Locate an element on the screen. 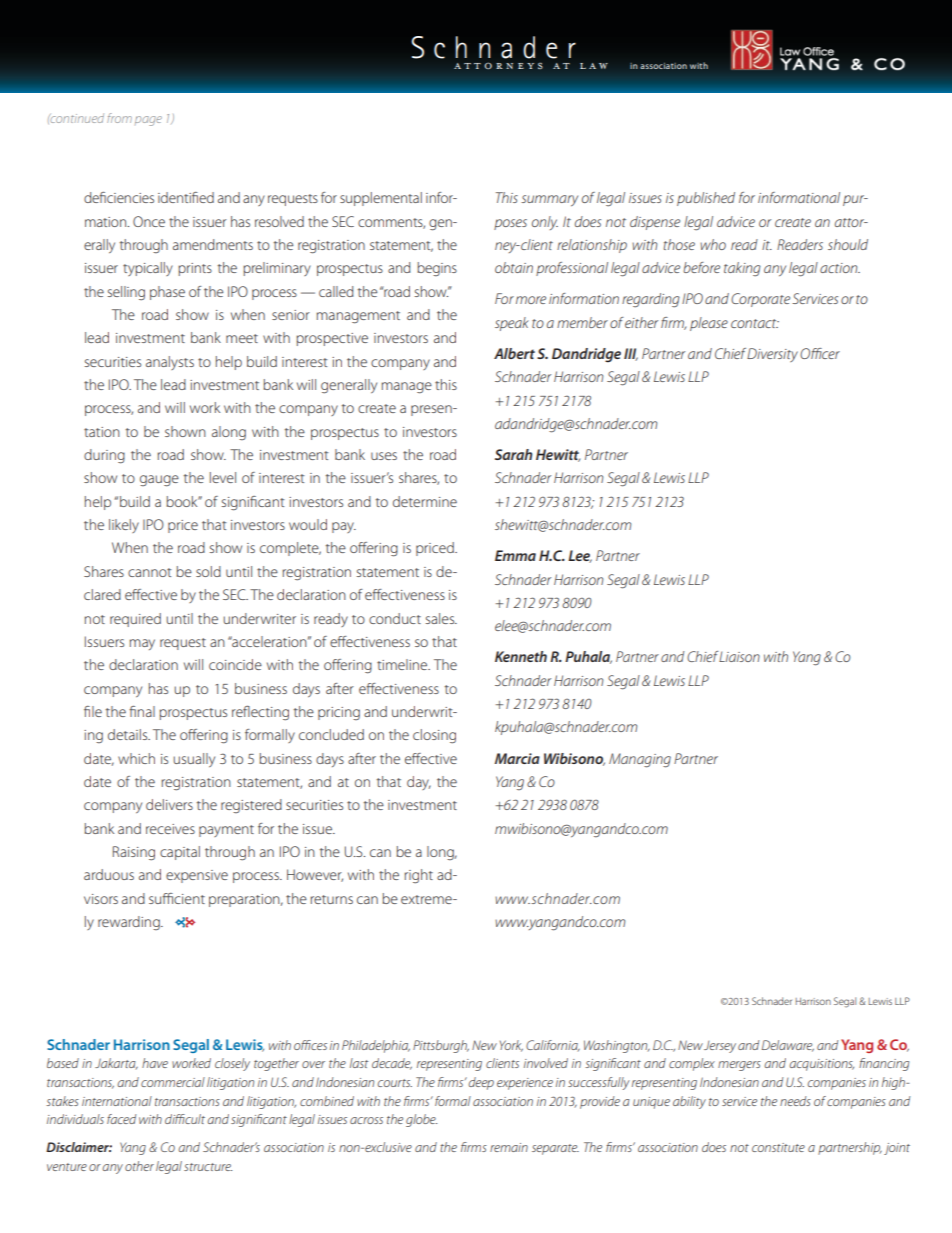  Delaware is located at coordinates (788, 1046).
